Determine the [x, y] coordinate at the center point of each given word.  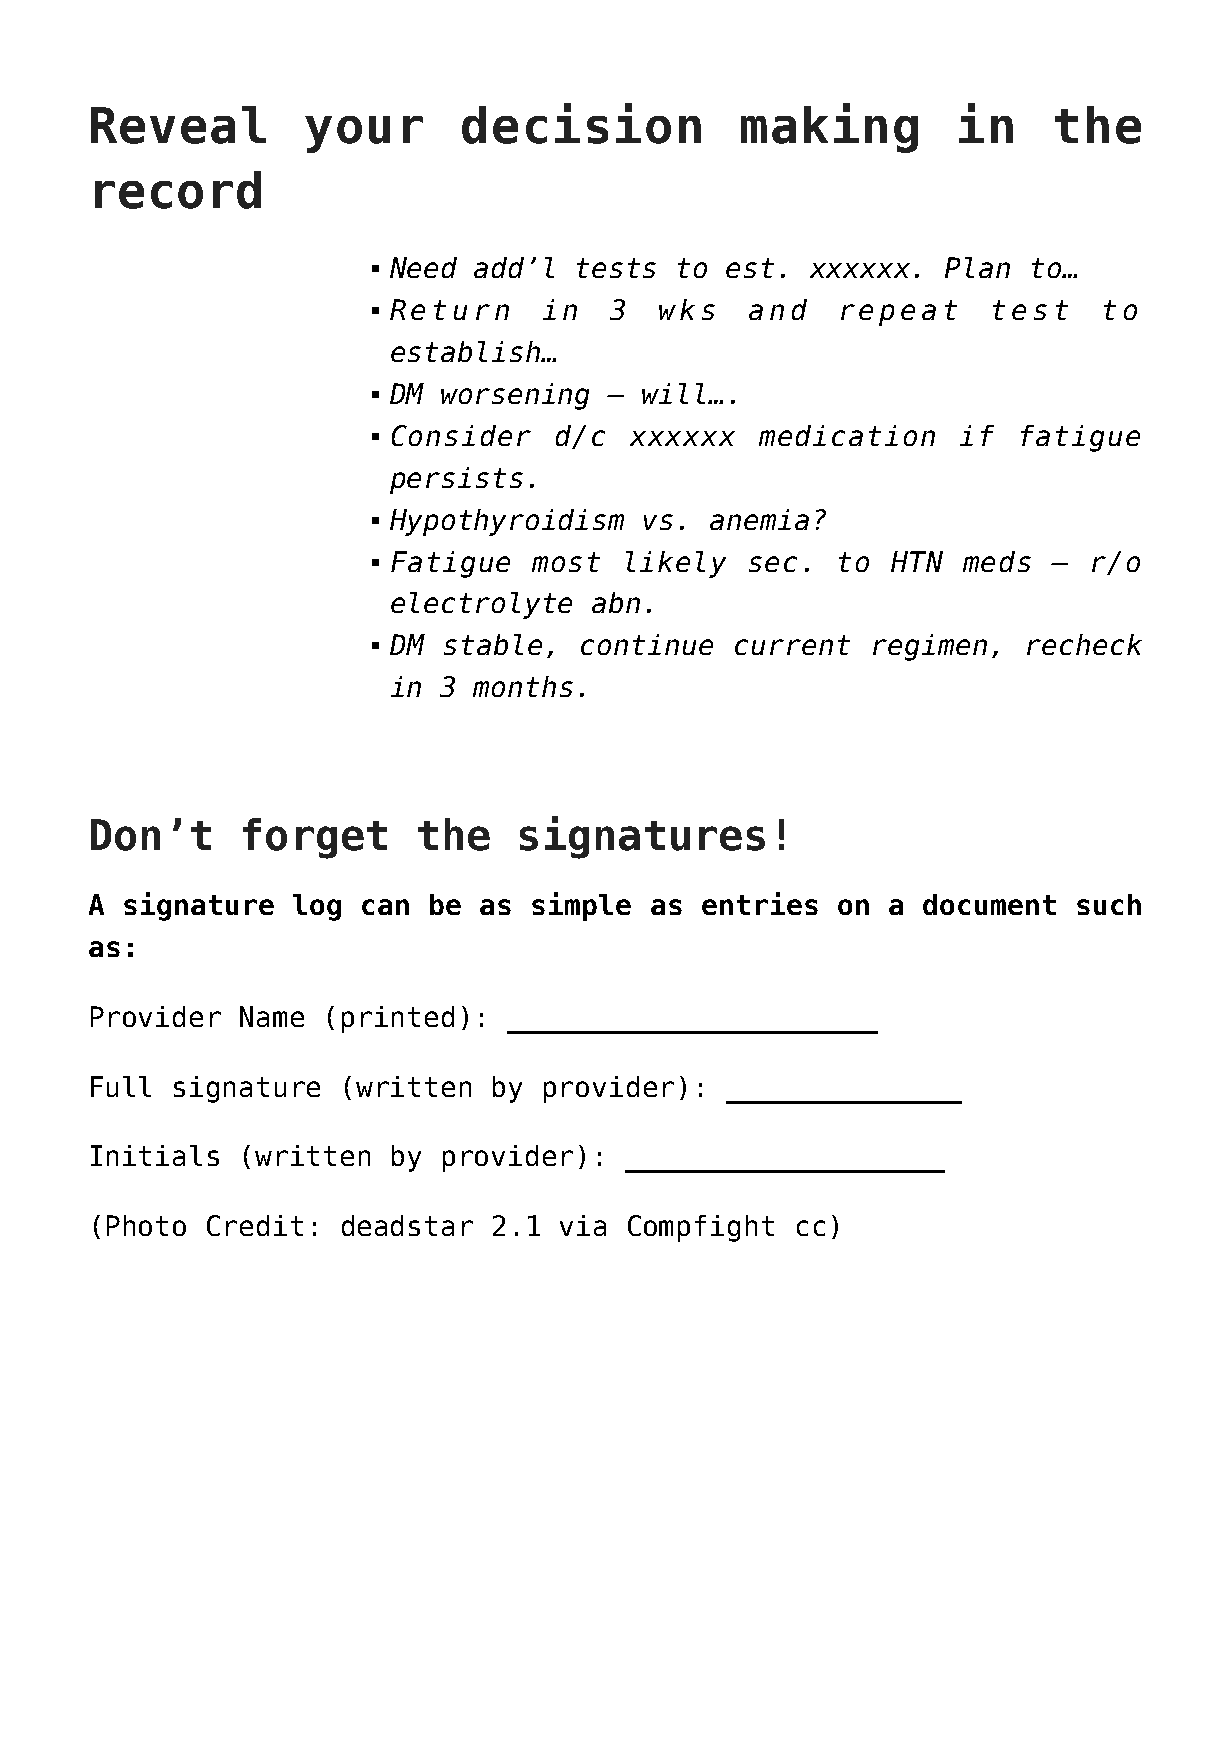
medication [847, 435]
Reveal [178, 125]
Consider [461, 435]
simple [581, 906]
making [829, 128]
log [317, 907]
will [675, 393]
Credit [255, 1225]
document [989, 904]
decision [581, 123]
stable [493, 644]
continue [647, 644]
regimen [930, 647]
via [583, 1225]
